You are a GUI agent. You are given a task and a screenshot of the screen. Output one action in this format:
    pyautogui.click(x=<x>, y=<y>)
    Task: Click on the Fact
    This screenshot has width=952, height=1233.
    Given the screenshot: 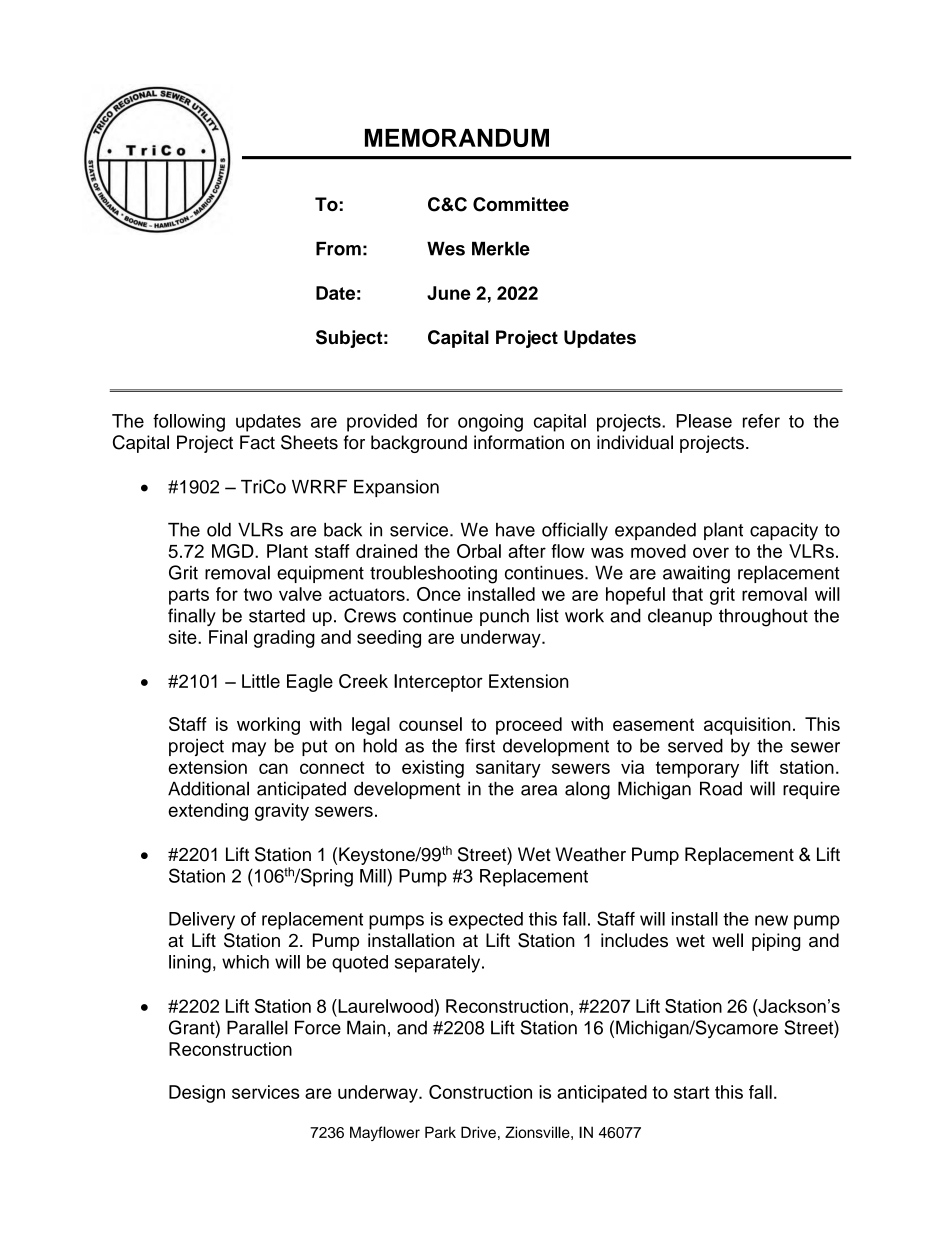 What is the action you would take?
    pyautogui.click(x=257, y=442)
